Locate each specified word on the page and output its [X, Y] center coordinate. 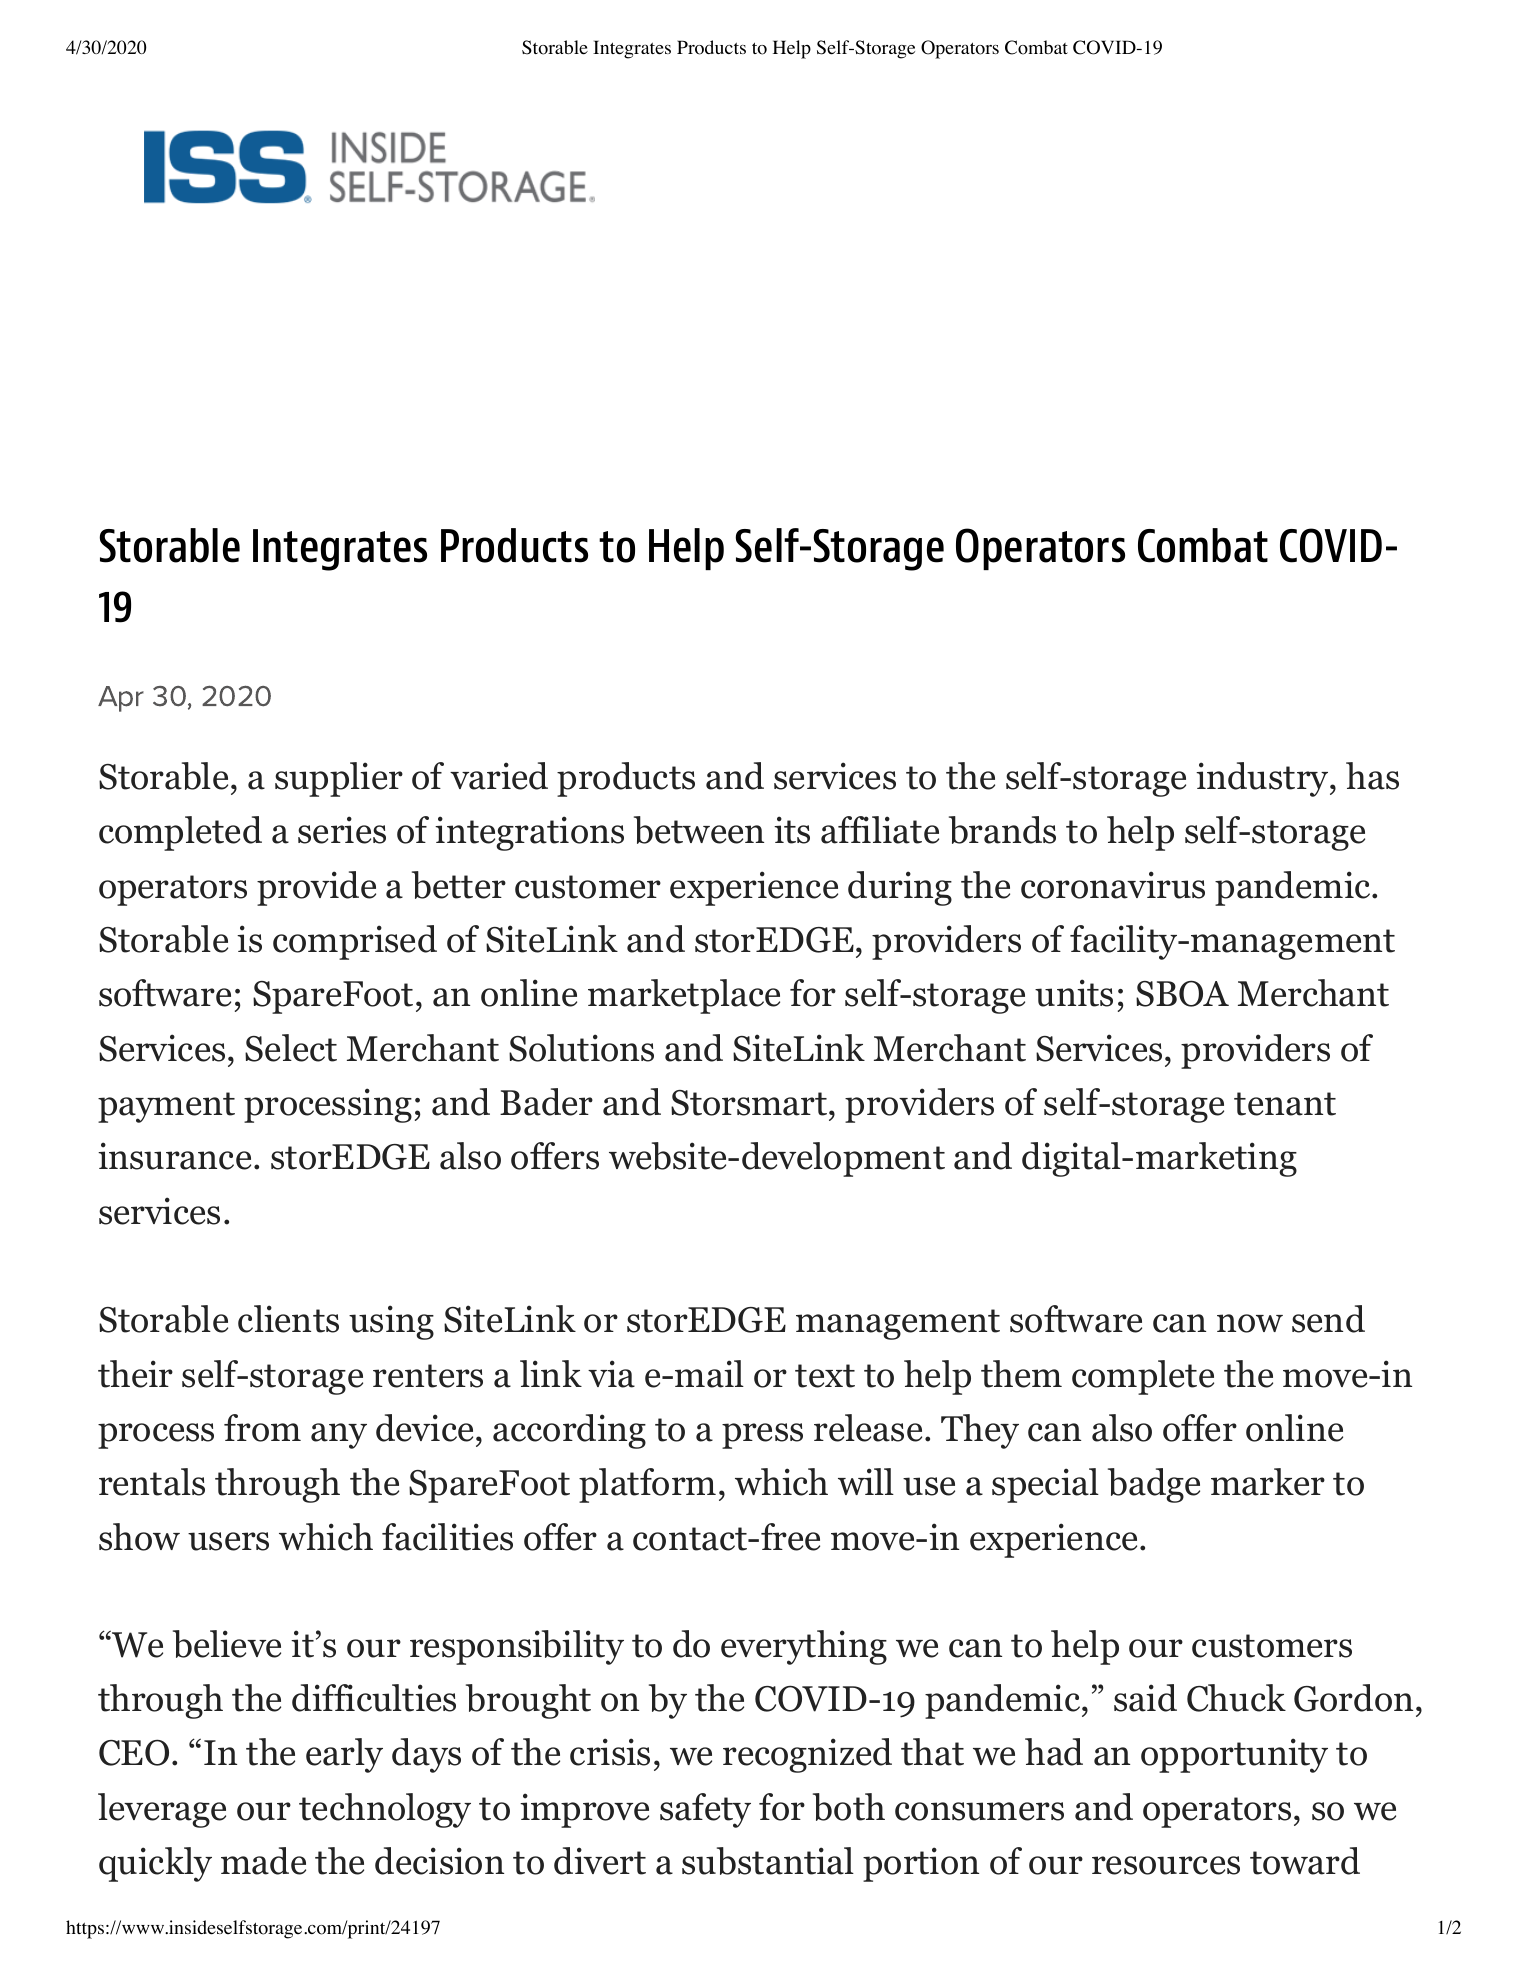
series [342, 830]
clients [288, 1319]
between [699, 830]
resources [1166, 1865]
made [263, 1861]
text [825, 1376]
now [1250, 1323]
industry [1262, 779]
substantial [768, 1861]
